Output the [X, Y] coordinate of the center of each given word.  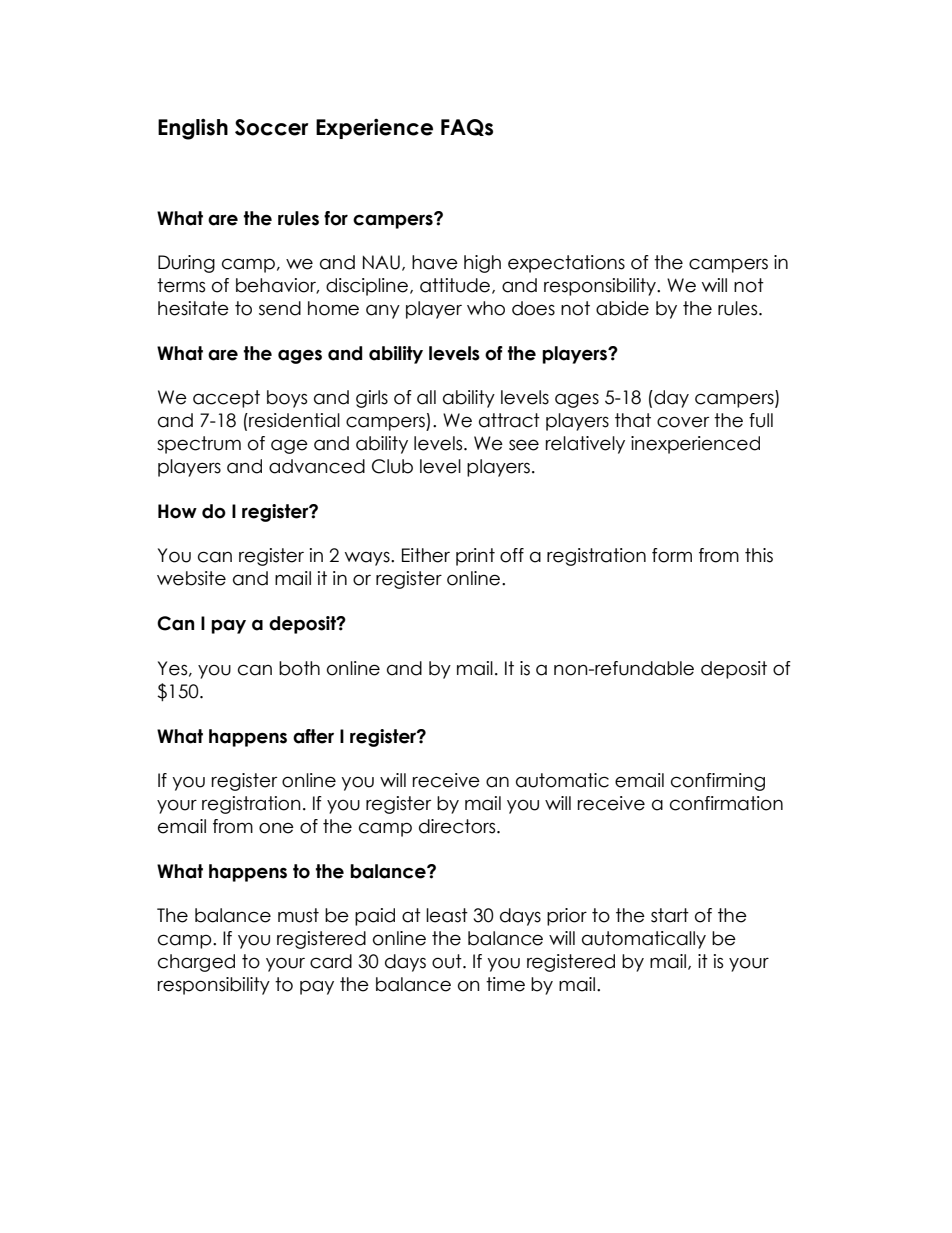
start [670, 915]
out [448, 961]
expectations [566, 264]
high [482, 264]
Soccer [272, 127]
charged [196, 963]
